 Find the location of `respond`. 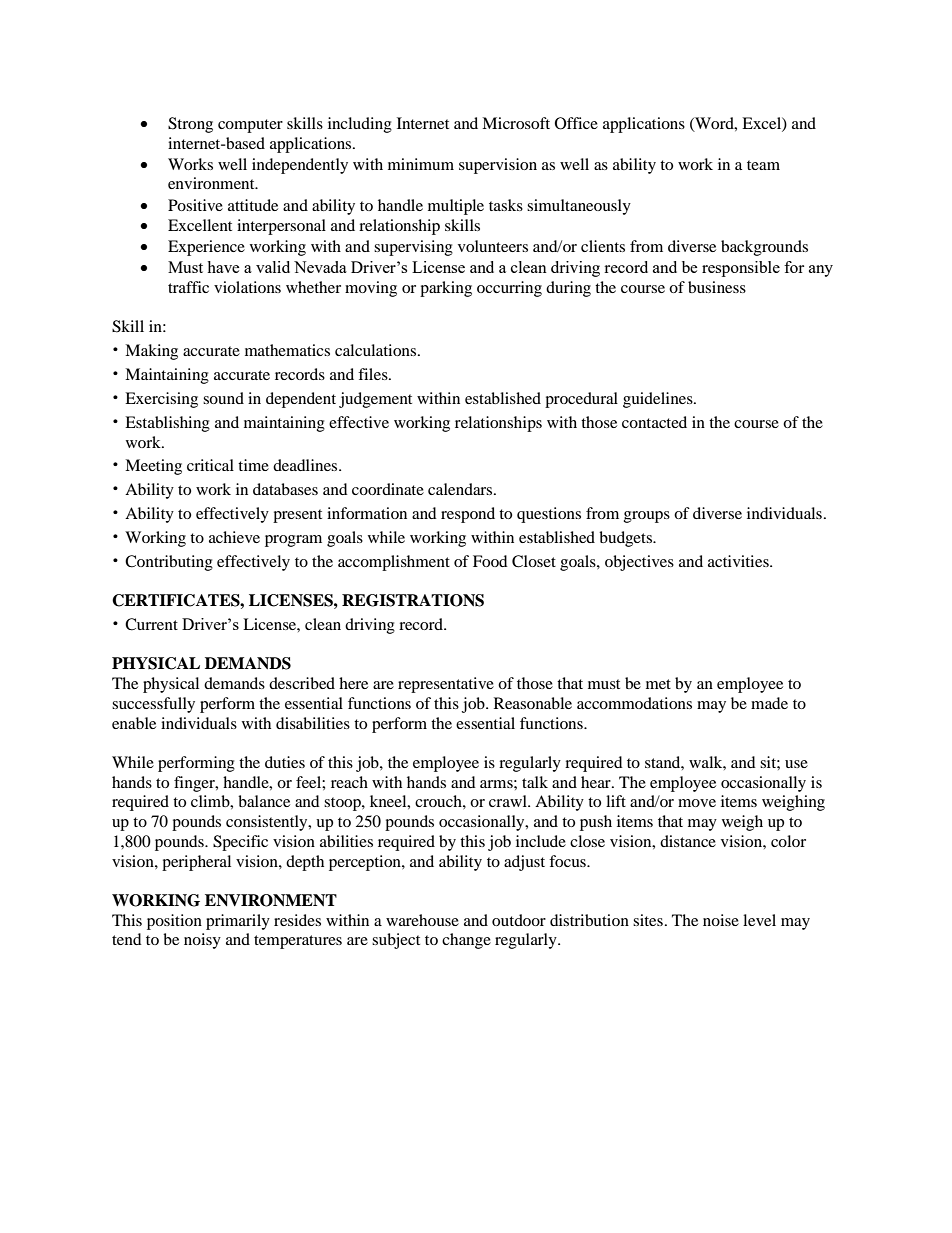

respond is located at coordinates (468, 515).
